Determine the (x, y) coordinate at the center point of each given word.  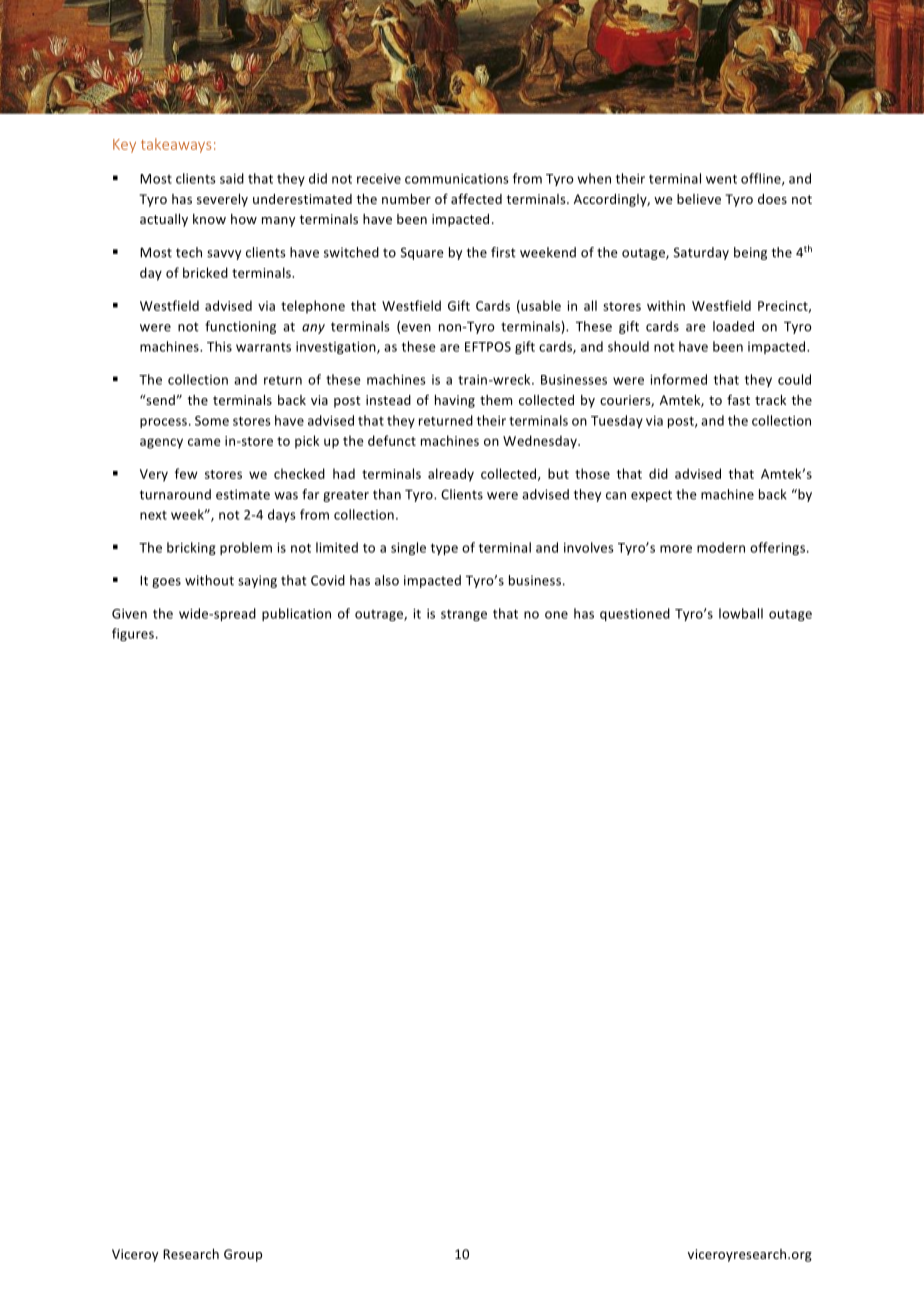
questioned (635, 614)
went (721, 179)
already (451, 475)
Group (243, 1255)
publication (296, 614)
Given (129, 614)
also (387, 580)
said (232, 178)
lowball (741, 613)
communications (457, 179)
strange (464, 615)
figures (133, 634)
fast (738, 399)
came (204, 442)
